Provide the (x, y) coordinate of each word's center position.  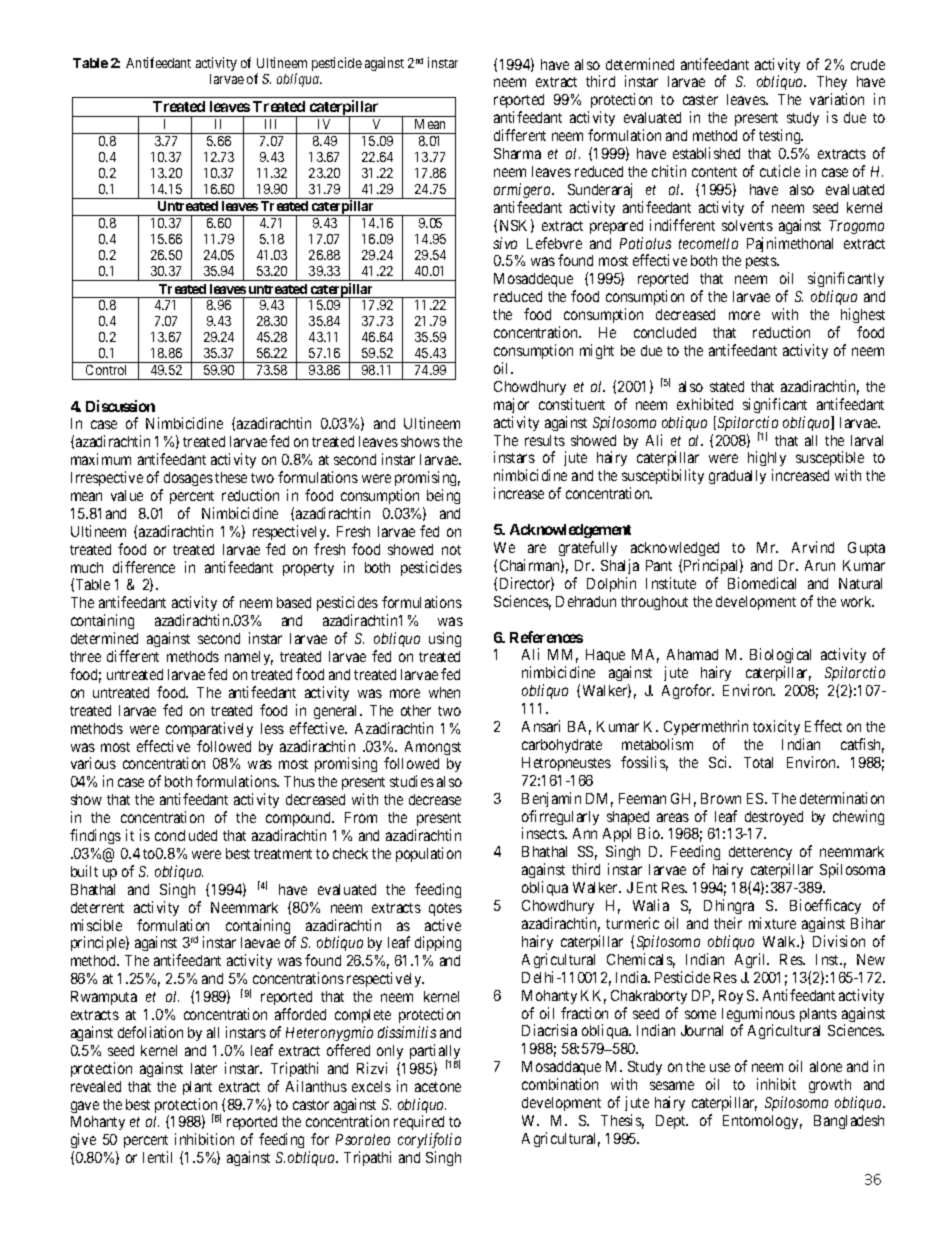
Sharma (517, 153)
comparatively (209, 729)
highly (767, 460)
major (511, 405)
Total (758, 762)
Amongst (433, 748)
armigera (524, 190)
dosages (188, 479)
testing (781, 136)
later (204, 1068)
